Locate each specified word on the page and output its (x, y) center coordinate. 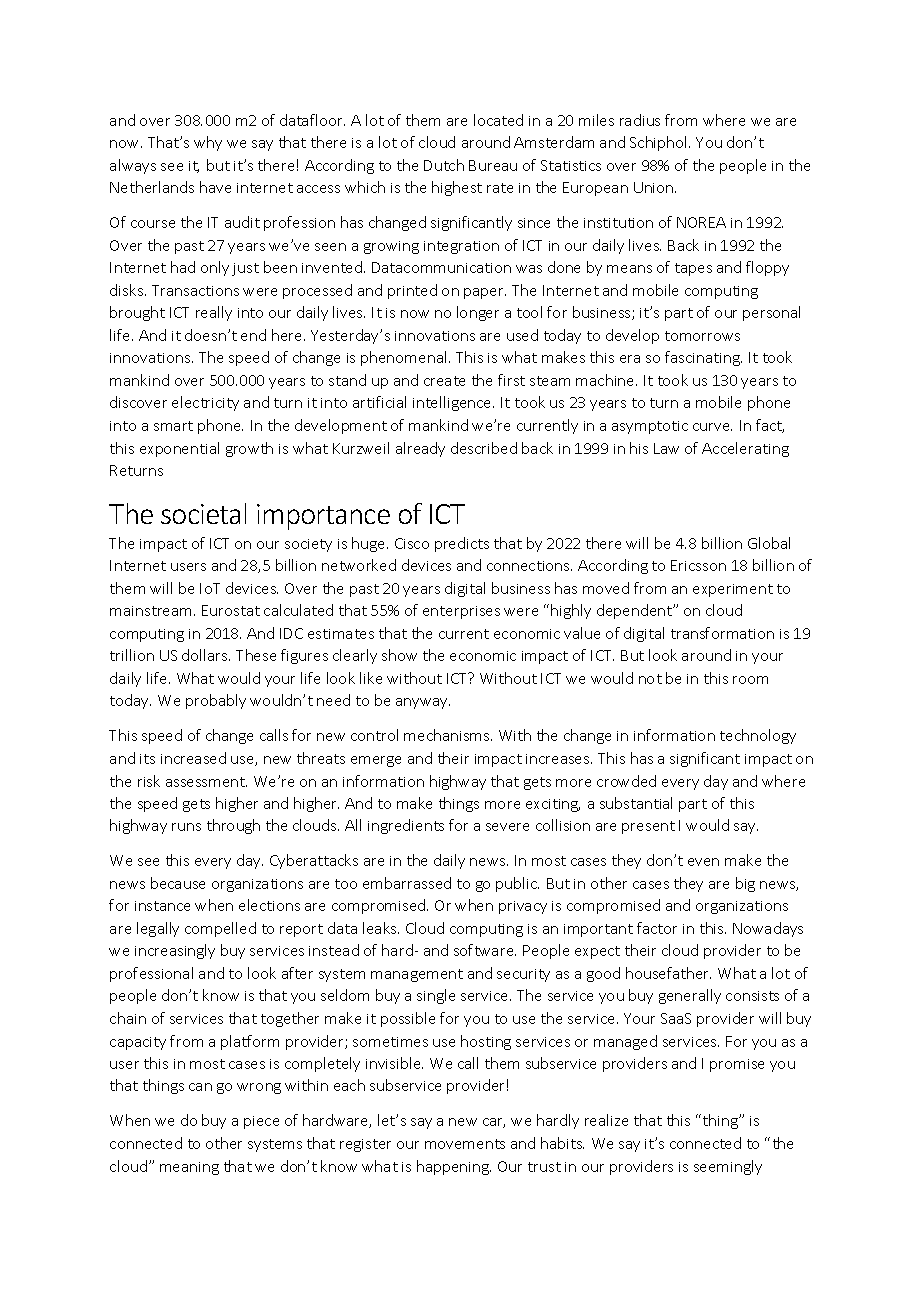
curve (712, 427)
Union (655, 187)
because (178, 883)
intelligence (453, 403)
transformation (722, 633)
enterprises (461, 612)
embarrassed (407, 883)
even (703, 862)
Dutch (444, 165)
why (208, 143)
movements (465, 1144)
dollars (206, 655)
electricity (205, 403)
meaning (189, 1168)
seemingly (728, 1167)
